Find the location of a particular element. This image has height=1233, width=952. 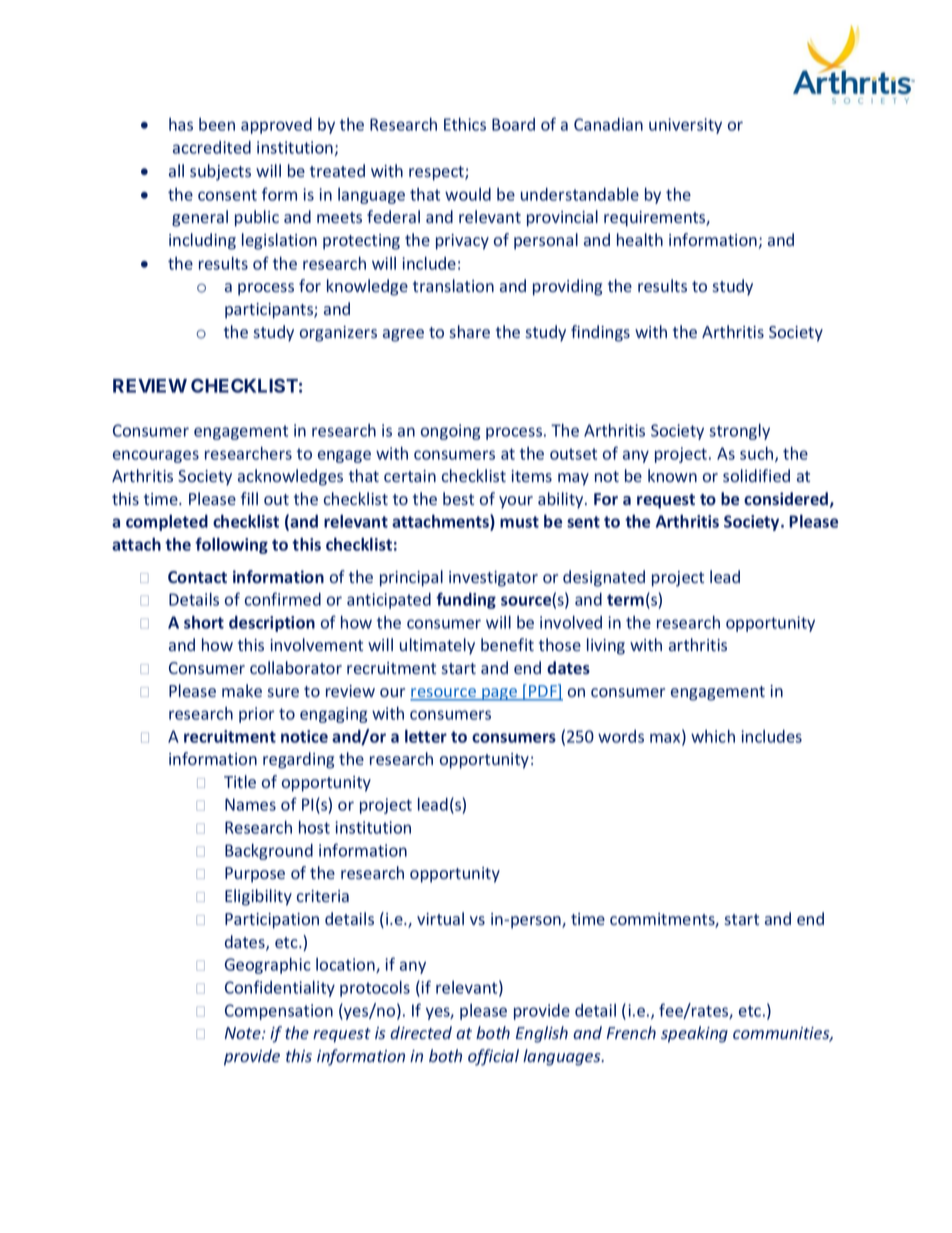

make is located at coordinates (242, 690).
